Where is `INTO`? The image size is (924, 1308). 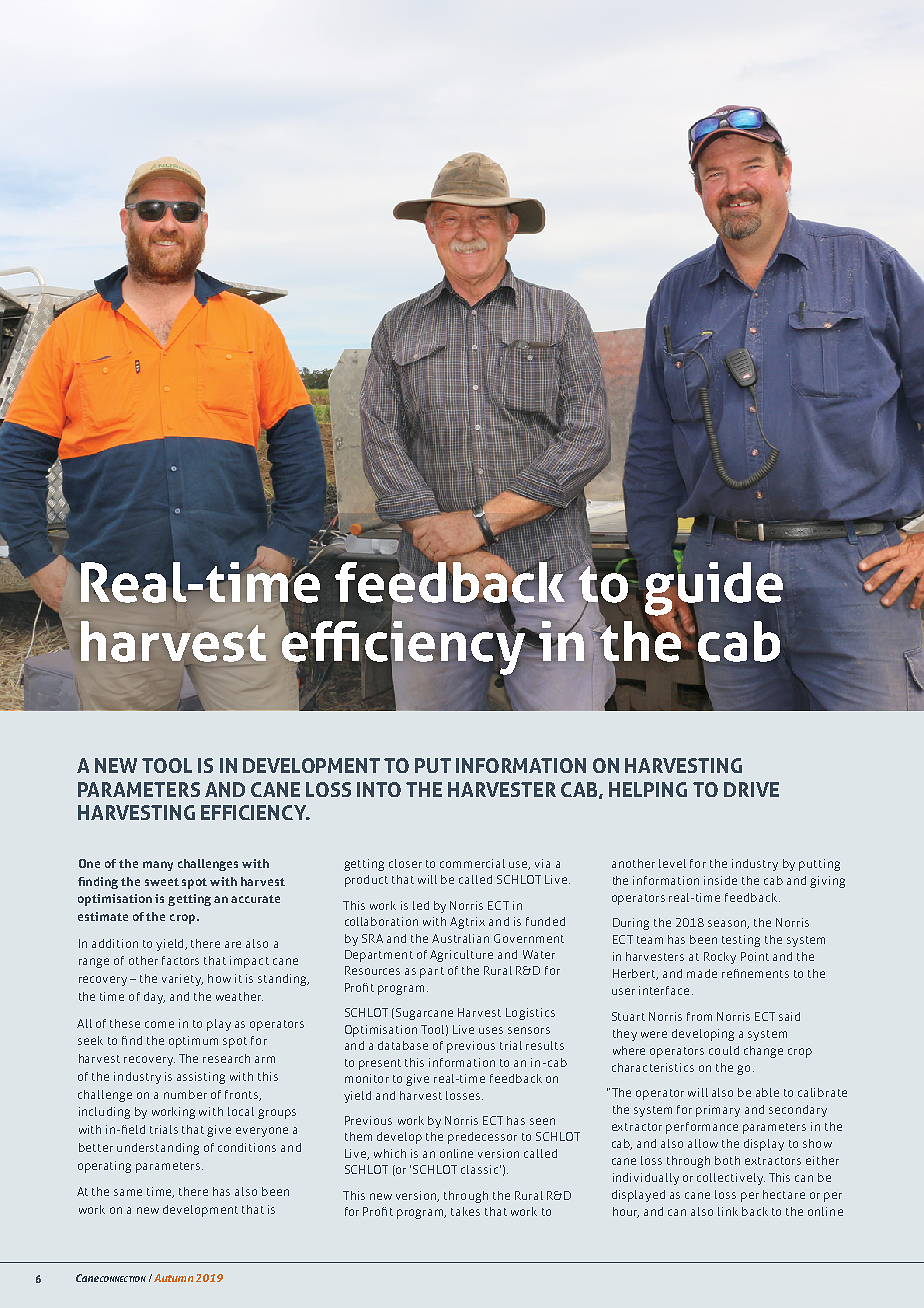
INTO is located at coordinates (379, 789).
